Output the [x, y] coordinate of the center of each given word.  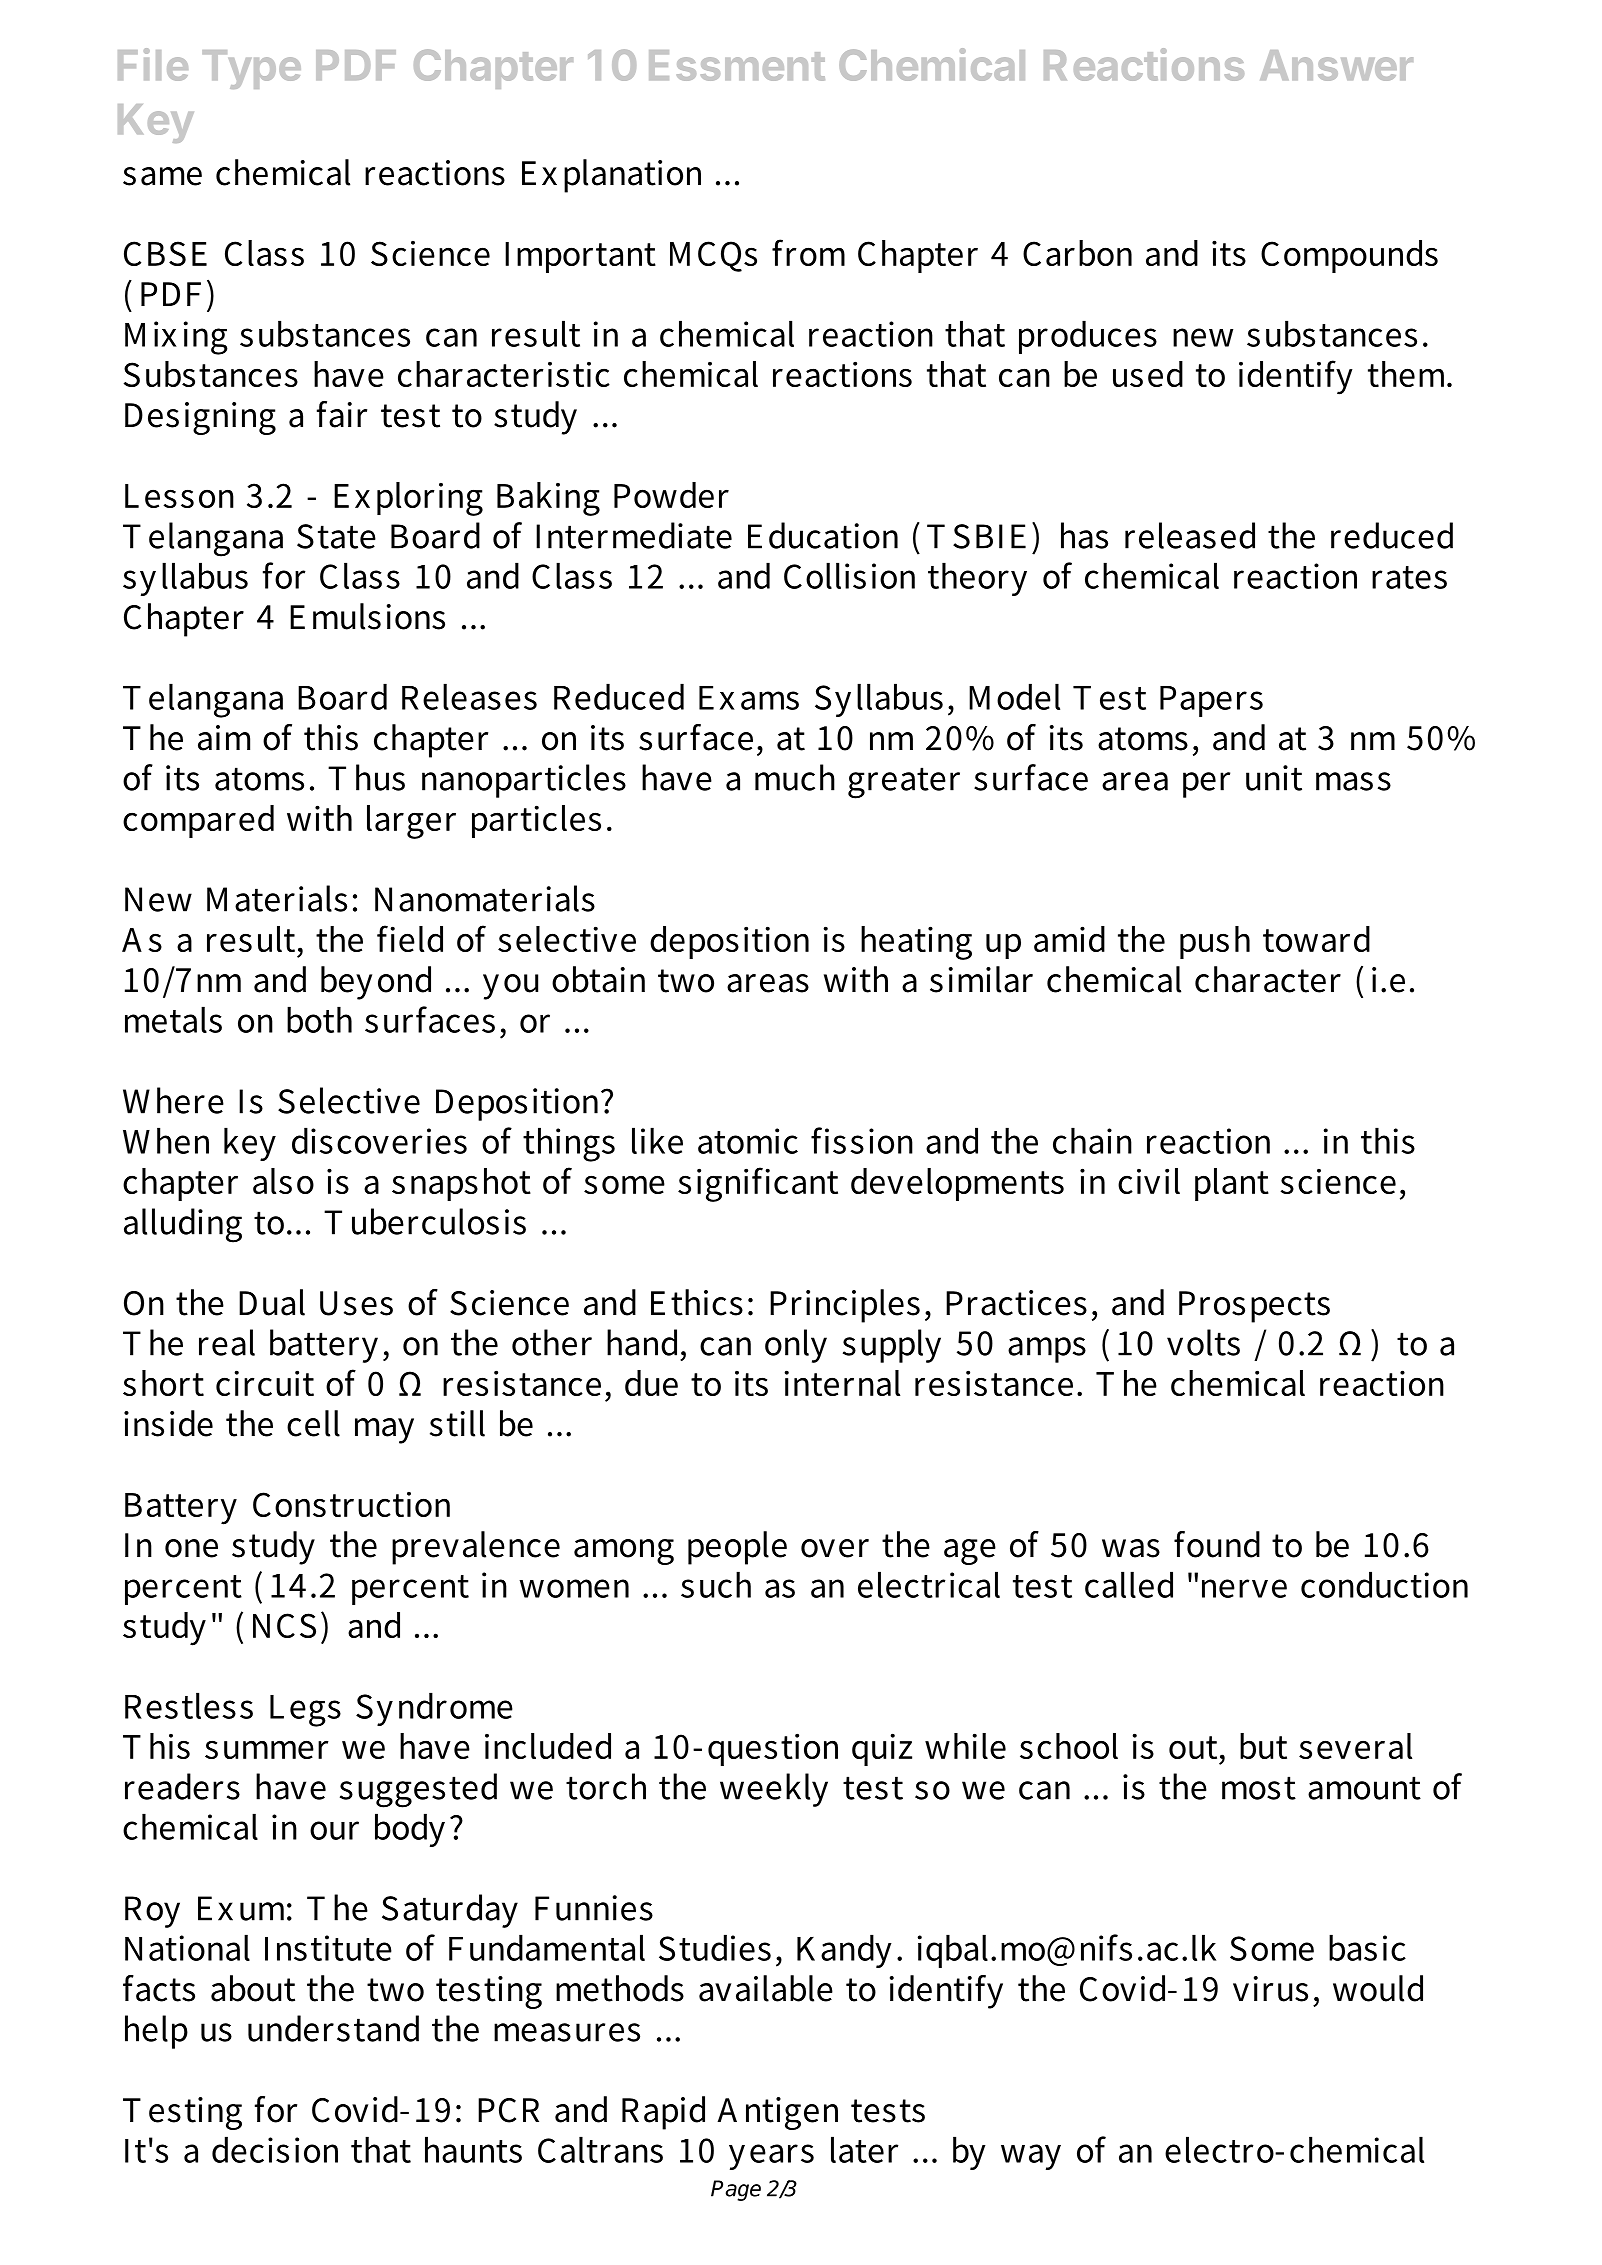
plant [1232, 1184]
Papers [1211, 701]
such [716, 1584]
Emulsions [367, 616]
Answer [1336, 65]
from [808, 252]
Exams [749, 698]
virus [1270, 1989]
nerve [1244, 1588]
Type [251, 69]
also [283, 1181]
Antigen [777, 2113]
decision [275, 2149]
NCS [284, 1625]
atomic [748, 1141]
